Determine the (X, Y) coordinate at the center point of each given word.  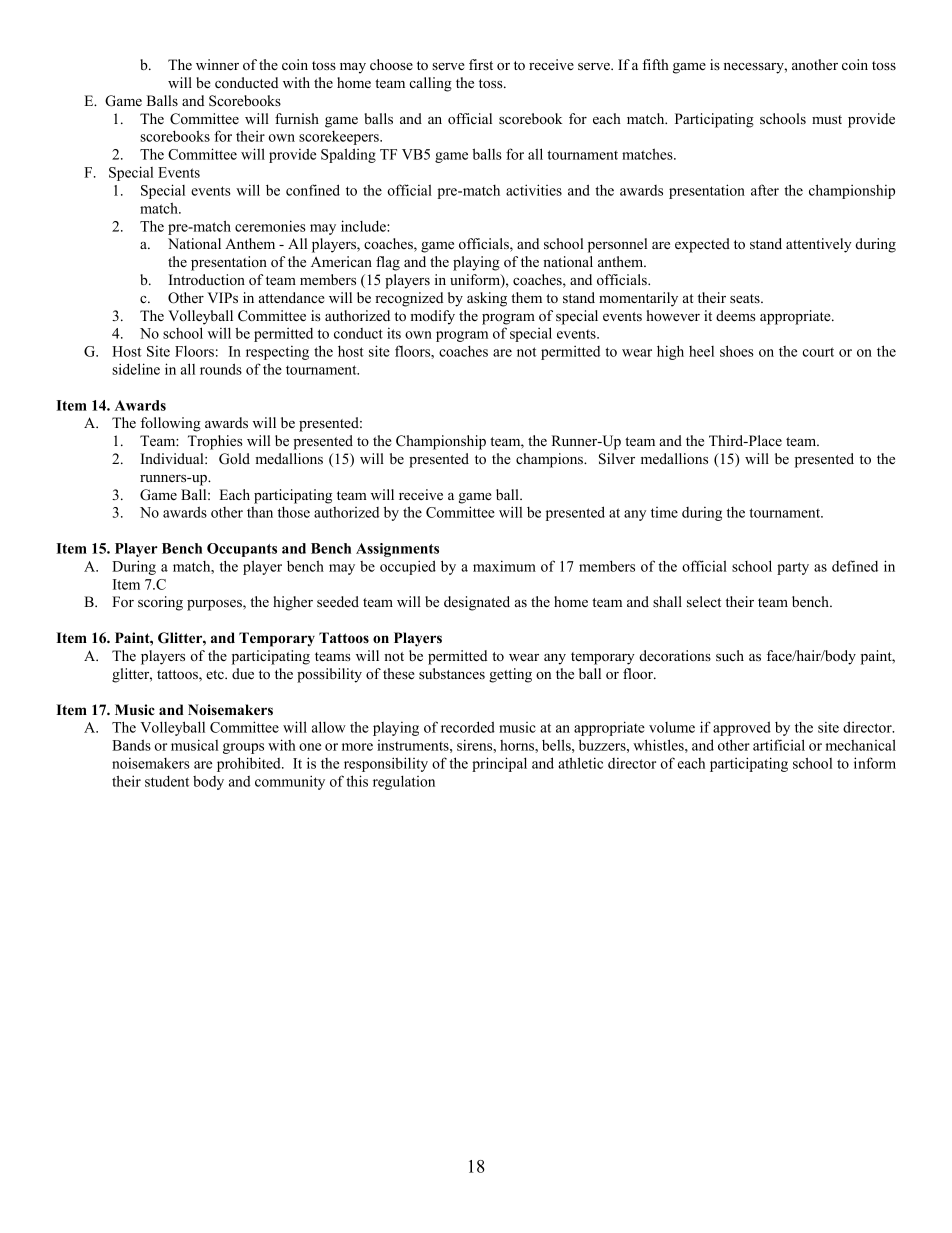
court (818, 352)
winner (217, 64)
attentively (819, 245)
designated (477, 603)
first (481, 64)
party (793, 568)
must (827, 119)
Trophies (215, 442)
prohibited (250, 764)
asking (487, 299)
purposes (215, 605)
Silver (617, 459)
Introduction (207, 279)
